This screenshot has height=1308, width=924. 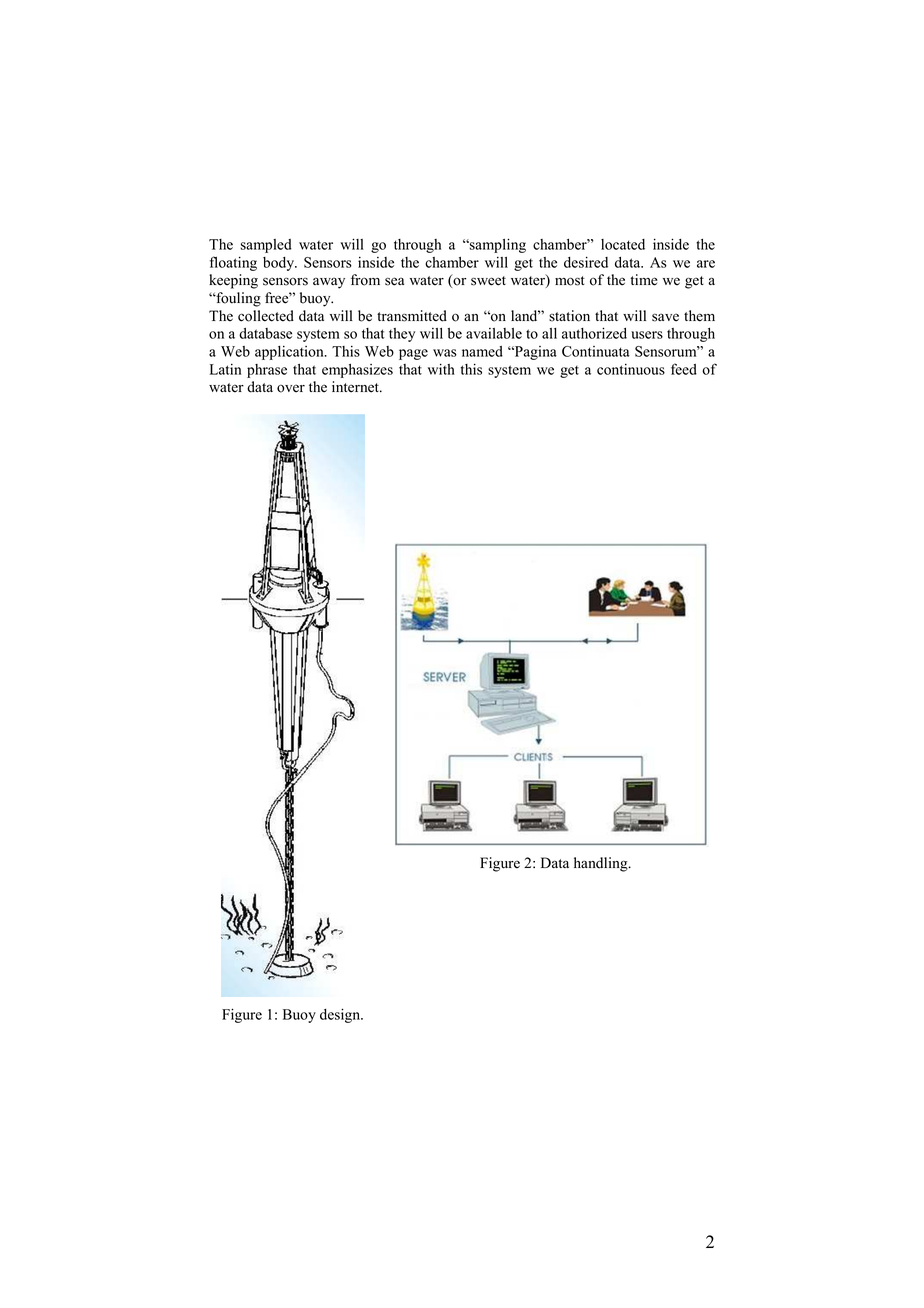 What do you see at coordinates (602, 864) in the screenshot?
I see `handling` at bounding box center [602, 864].
